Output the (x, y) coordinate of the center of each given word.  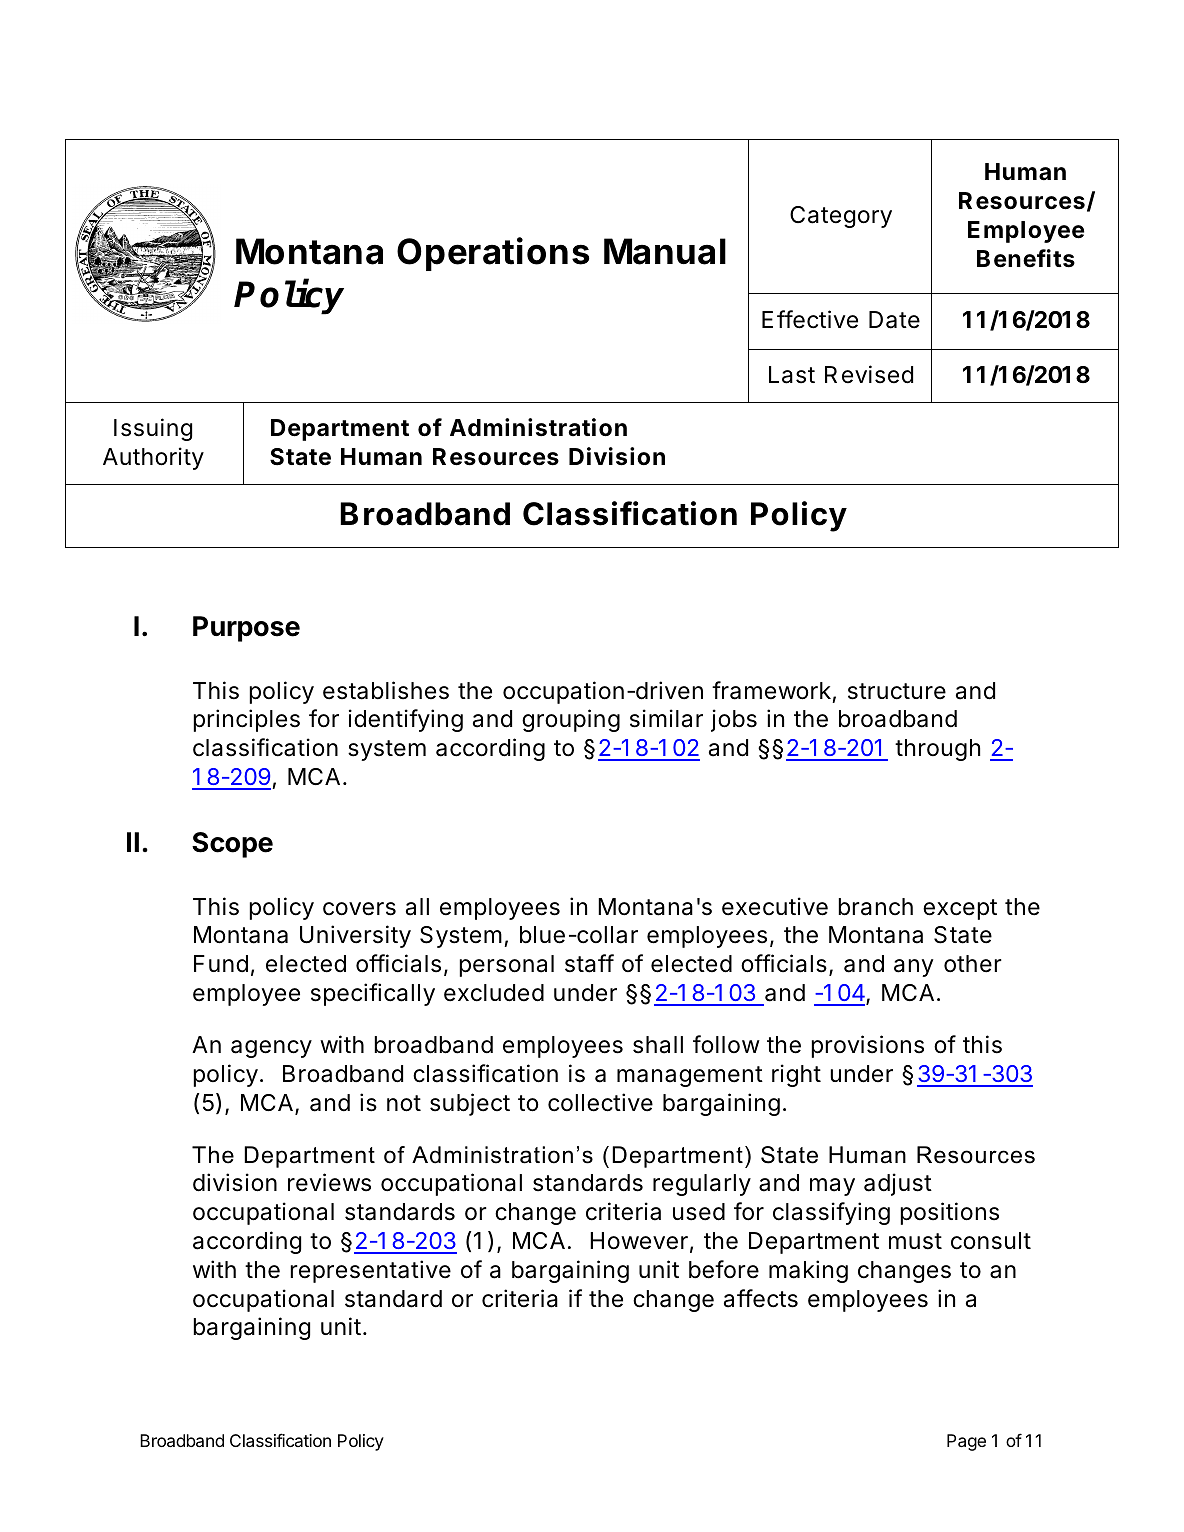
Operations (493, 254)
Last (792, 375)
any (914, 968)
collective (600, 1102)
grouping (571, 720)
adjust (898, 1184)
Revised (869, 374)
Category (841, 217)
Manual (665, 251)
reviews (329, 1182)
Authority (153, 458)
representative (370, 1271)
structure (897, 691)
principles (246, 720)
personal (506, 966)
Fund (221, 964)
